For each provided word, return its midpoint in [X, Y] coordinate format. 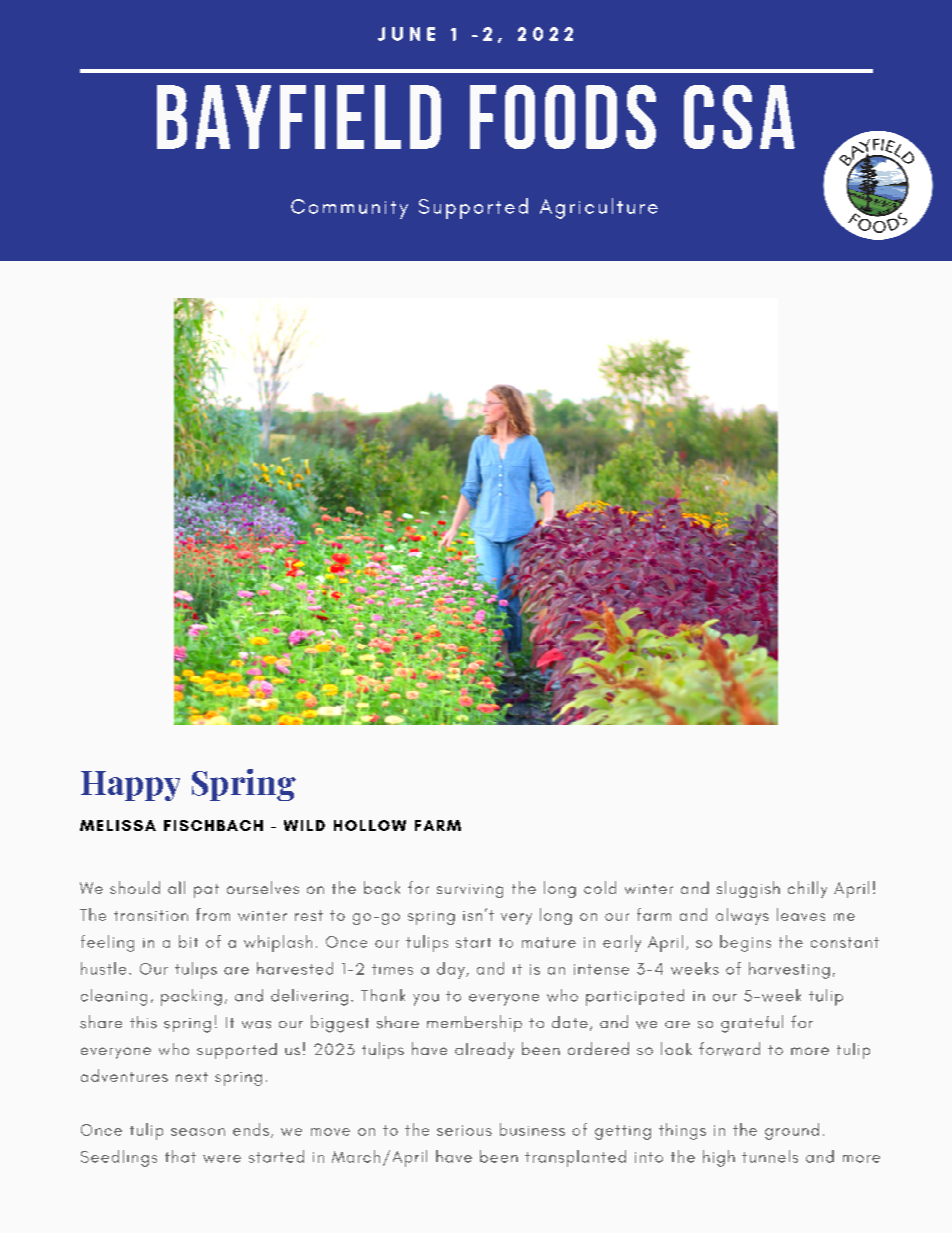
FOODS [563, 117]
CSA [739, 117]
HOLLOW [370, 825]
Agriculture [599, 208]
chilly [807, 889]
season [198, 1132]
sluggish [748, 889]
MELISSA [118, 825]
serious [464, 1130]
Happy [130, 786]
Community [349, 209]
